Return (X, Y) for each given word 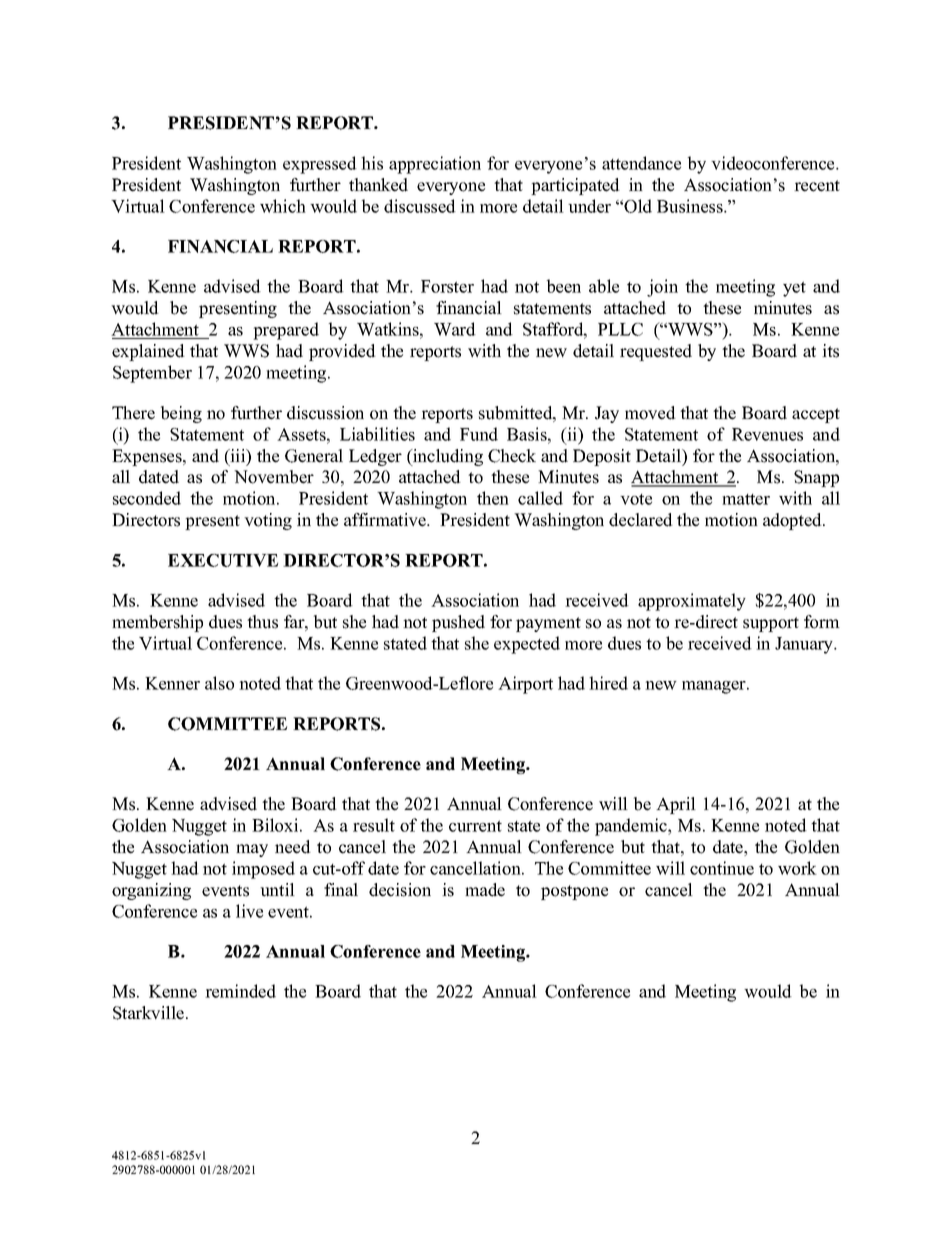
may (252, 850)
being (181, 414)
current (475, 826)
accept (816, 415)
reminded (240, 991)
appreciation (435, 165)
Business (691, 206)
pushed (458, 623)
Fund (479, 434)
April (676, 805)
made (485, 890)
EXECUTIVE (223, 560)
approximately (692, 602)
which (283, 206)
